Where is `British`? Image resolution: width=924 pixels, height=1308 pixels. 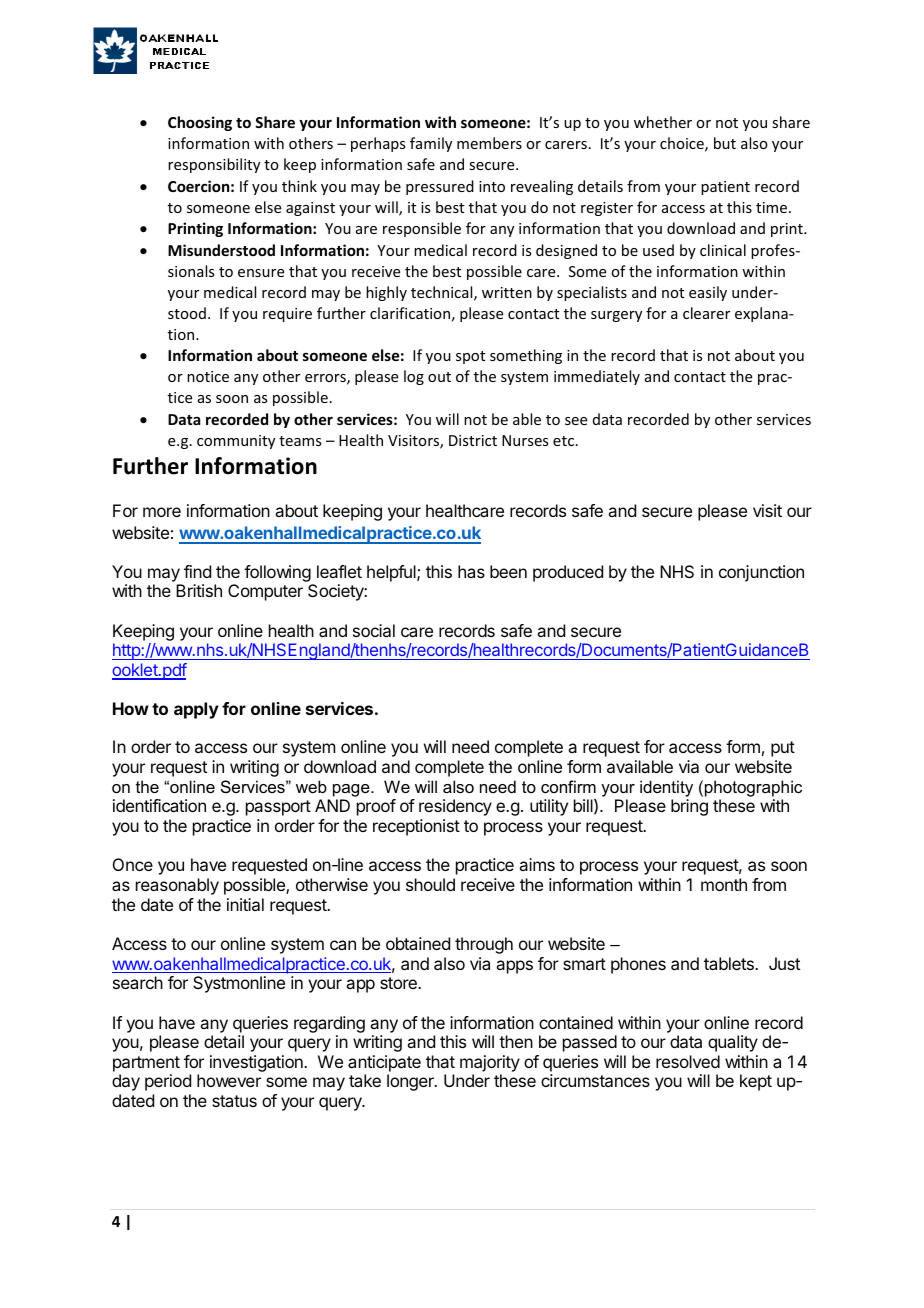
British is located at coordinates (199, 590).
